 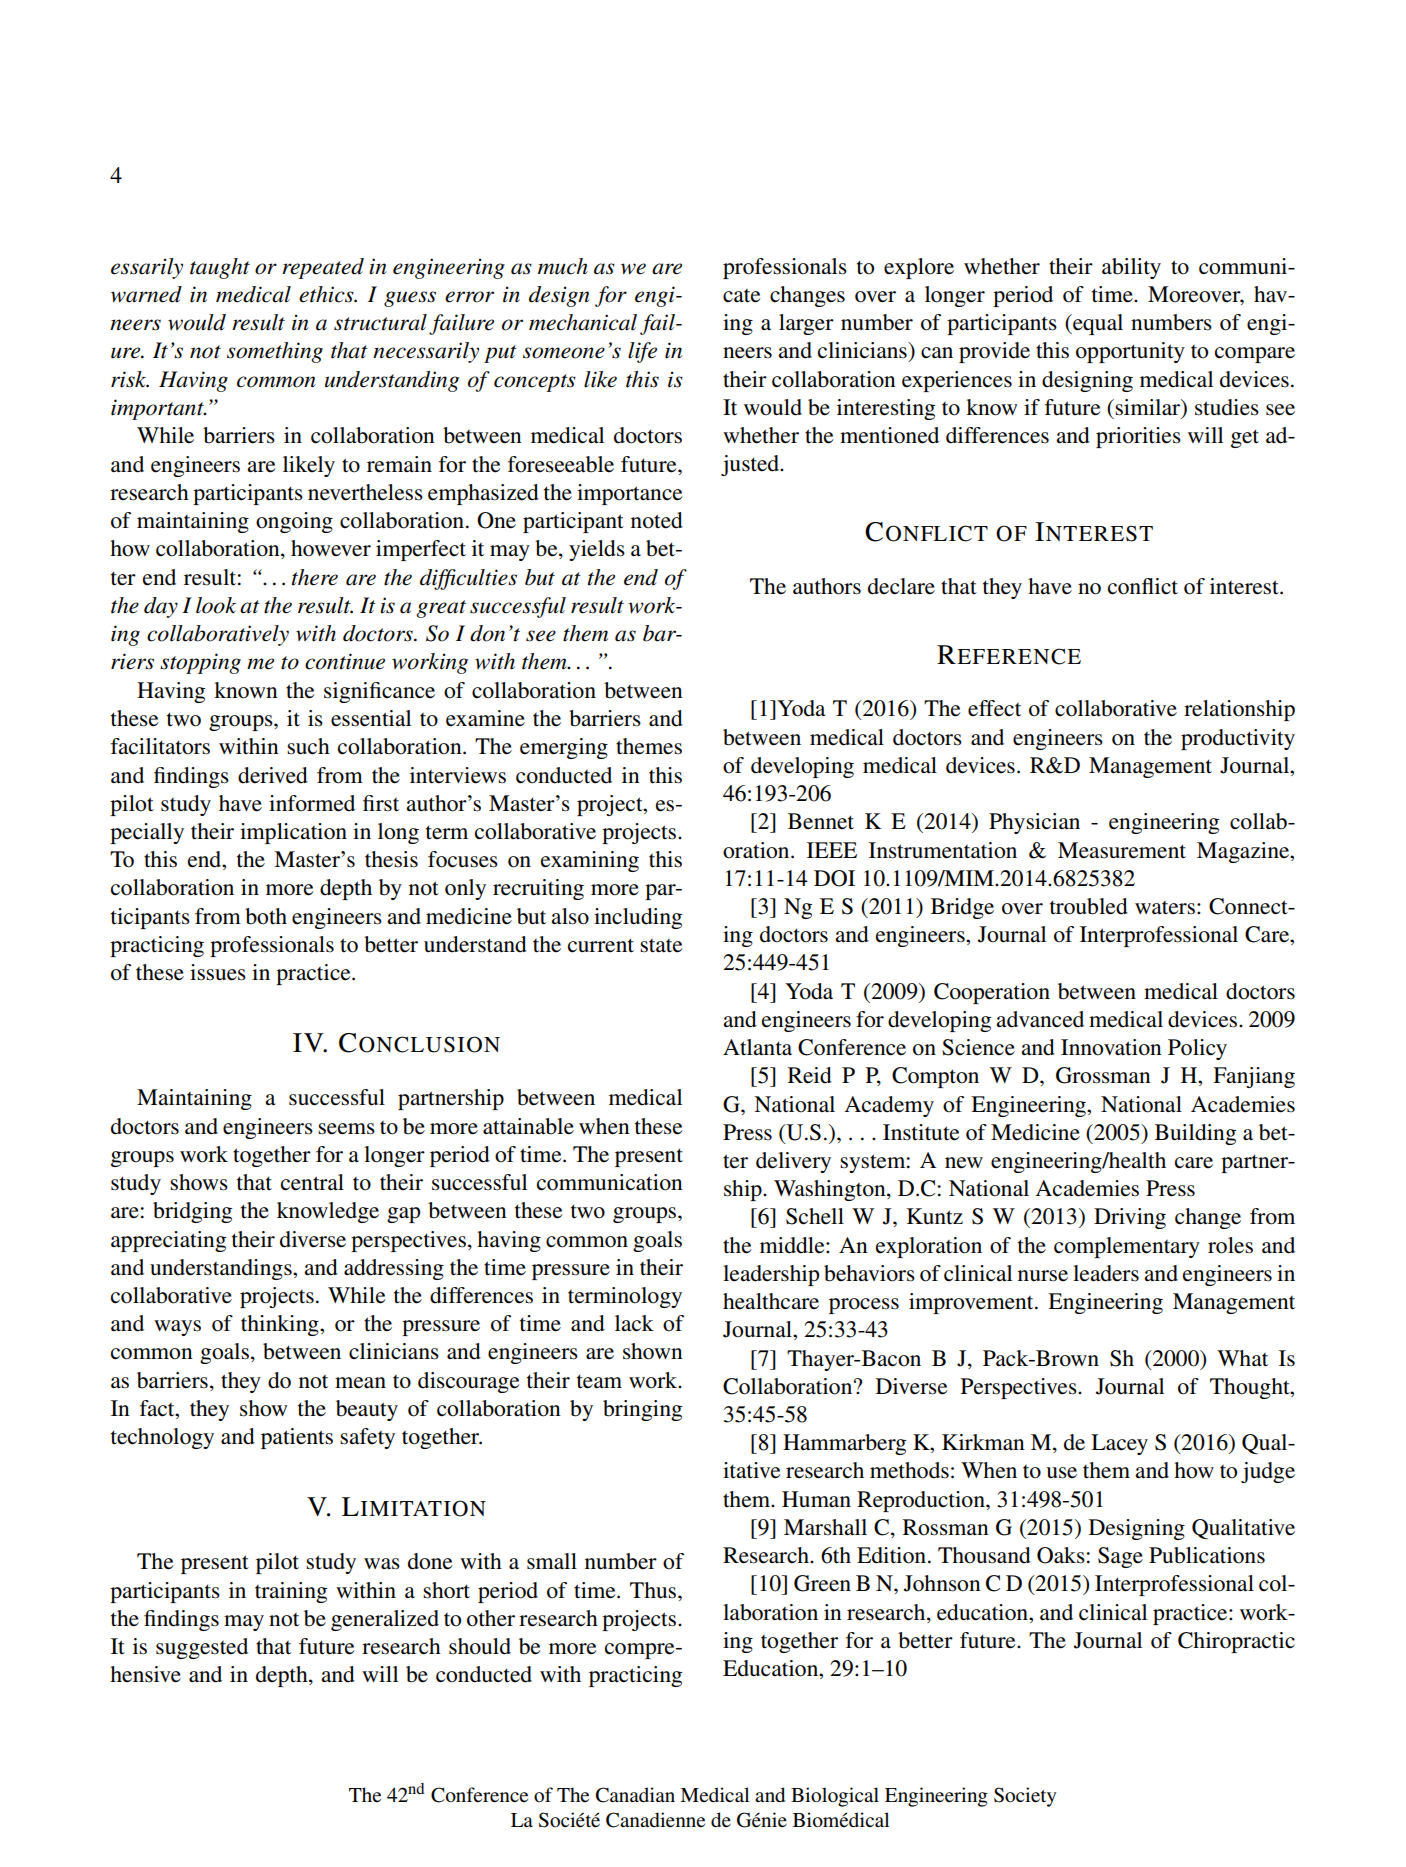 What do you see at coordinates (1122, 850) in the screenshot?
I see `Measurement` at bounding box center [1122, 850].
